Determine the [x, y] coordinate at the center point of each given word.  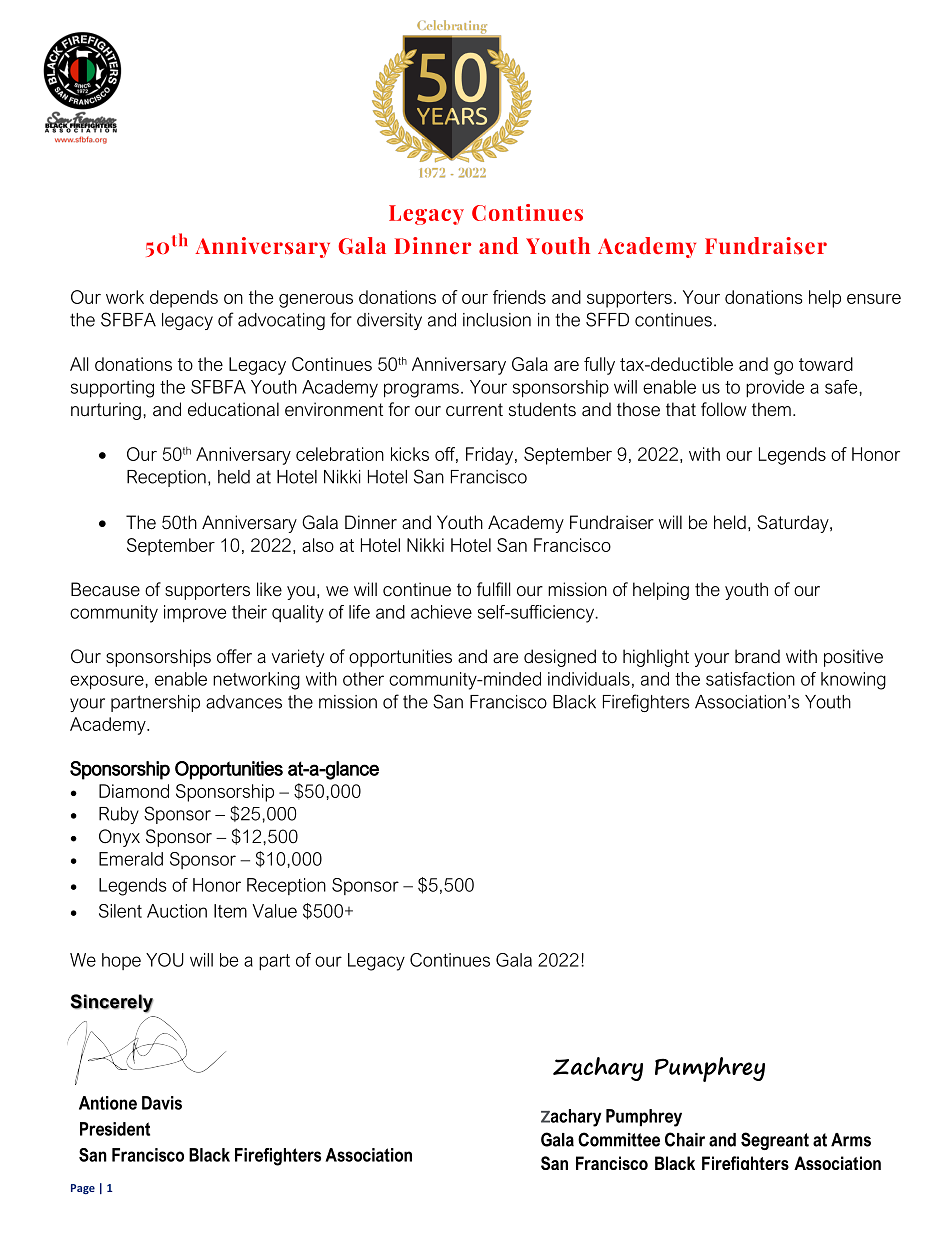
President [115, 1129]
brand [757, 656]
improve [195, 614]
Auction [177, 911]
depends [184, 299]
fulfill [493, 589]
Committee [619, 1139]
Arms [851, 1140]
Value [274, 911]
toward [826, 364]
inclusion [497, 320]
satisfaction [750, 679]
